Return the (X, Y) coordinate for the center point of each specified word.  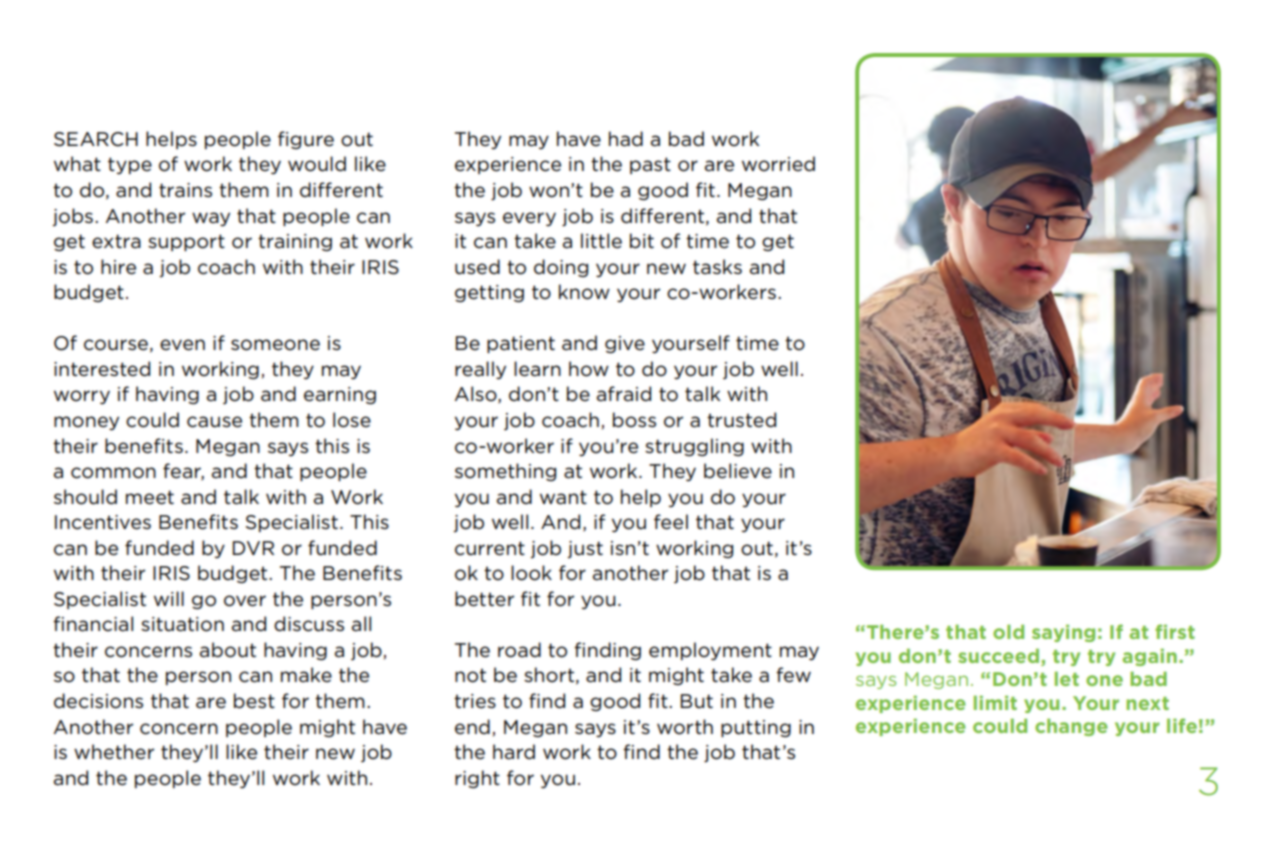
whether (114, 752)
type (130, 165)
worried (778, 164)
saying (1063, 633)
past (650, 165)
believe (738, 471)
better (484, 599)
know (584, 292)
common (113, 473)
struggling (694, 447)
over (245, 601)
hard (514, 752)
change (1071, 727)
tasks (717, 266)
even (182, 345)
